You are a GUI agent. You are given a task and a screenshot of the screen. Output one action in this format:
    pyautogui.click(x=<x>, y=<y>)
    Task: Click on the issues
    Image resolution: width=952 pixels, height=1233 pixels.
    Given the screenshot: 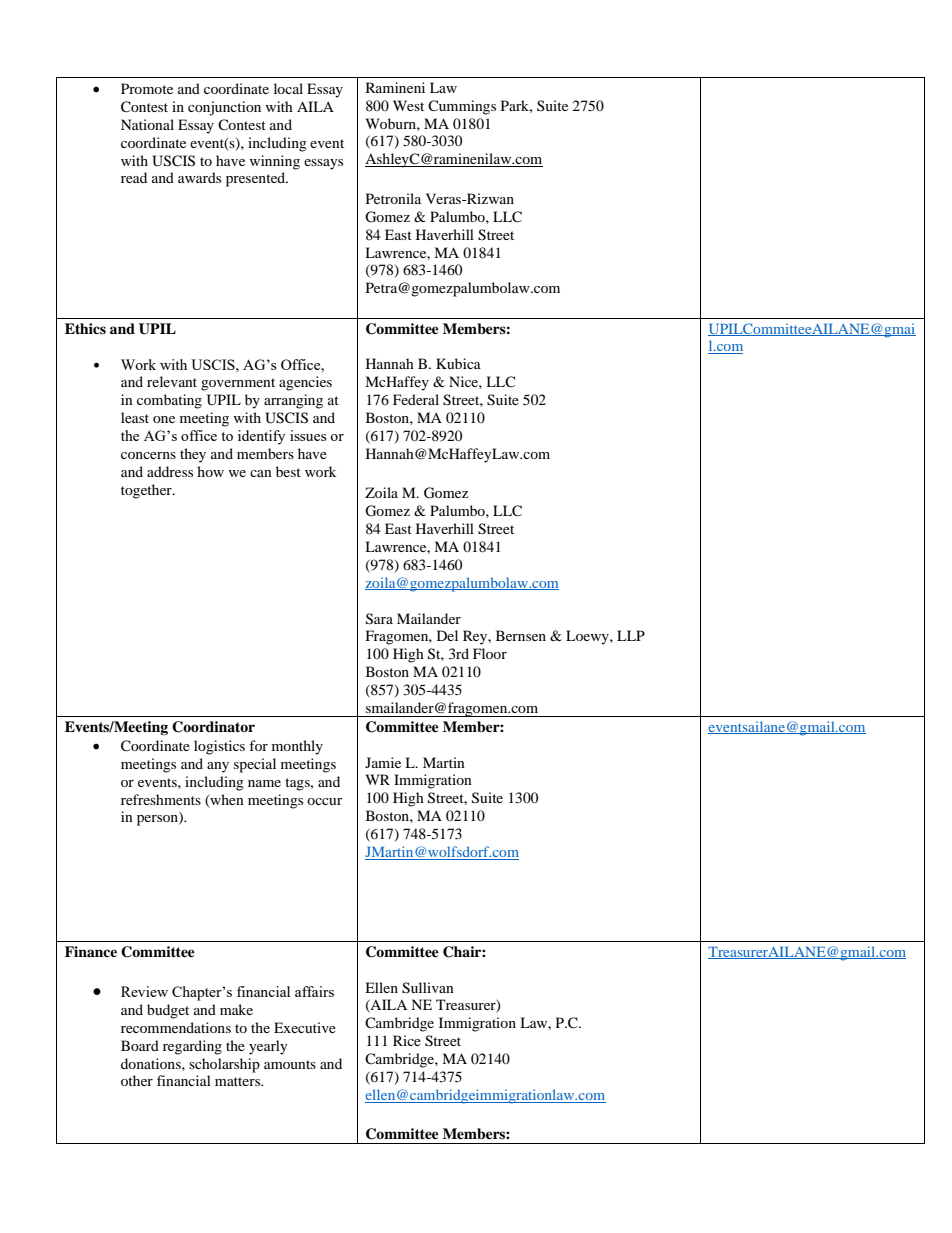 What is the action you would take?
    pyautogui.click(x=308, y=435)
